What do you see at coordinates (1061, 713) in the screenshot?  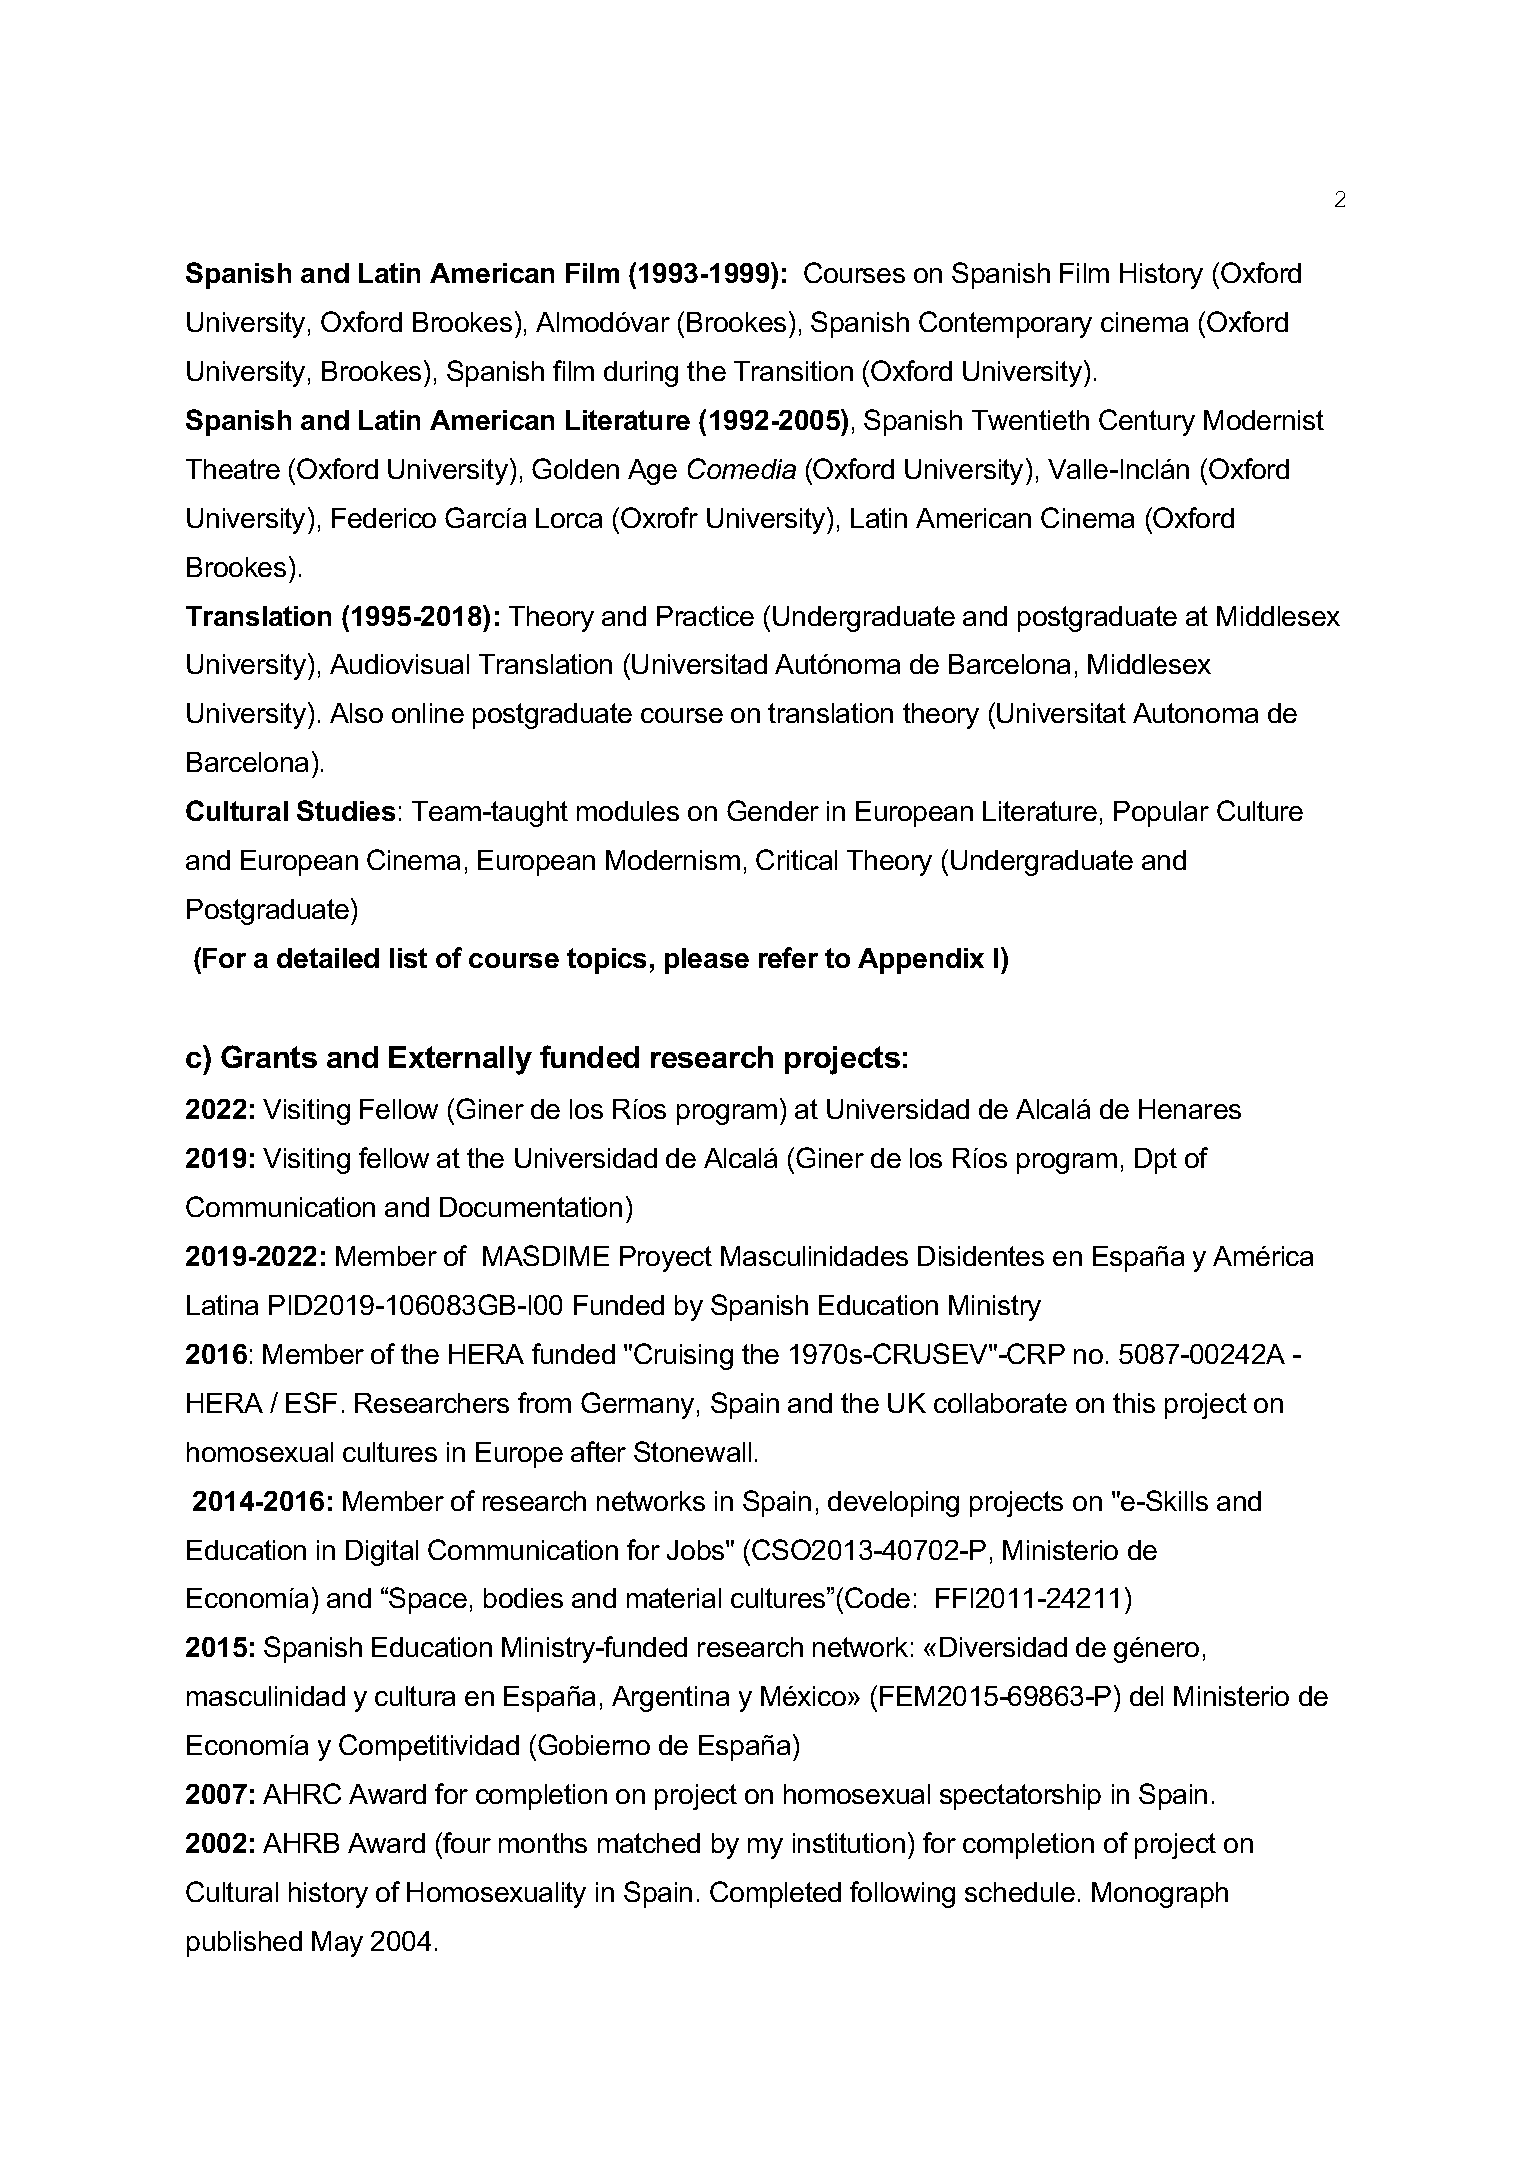 I see `Universitat` at bounding box center [1061, 713].
